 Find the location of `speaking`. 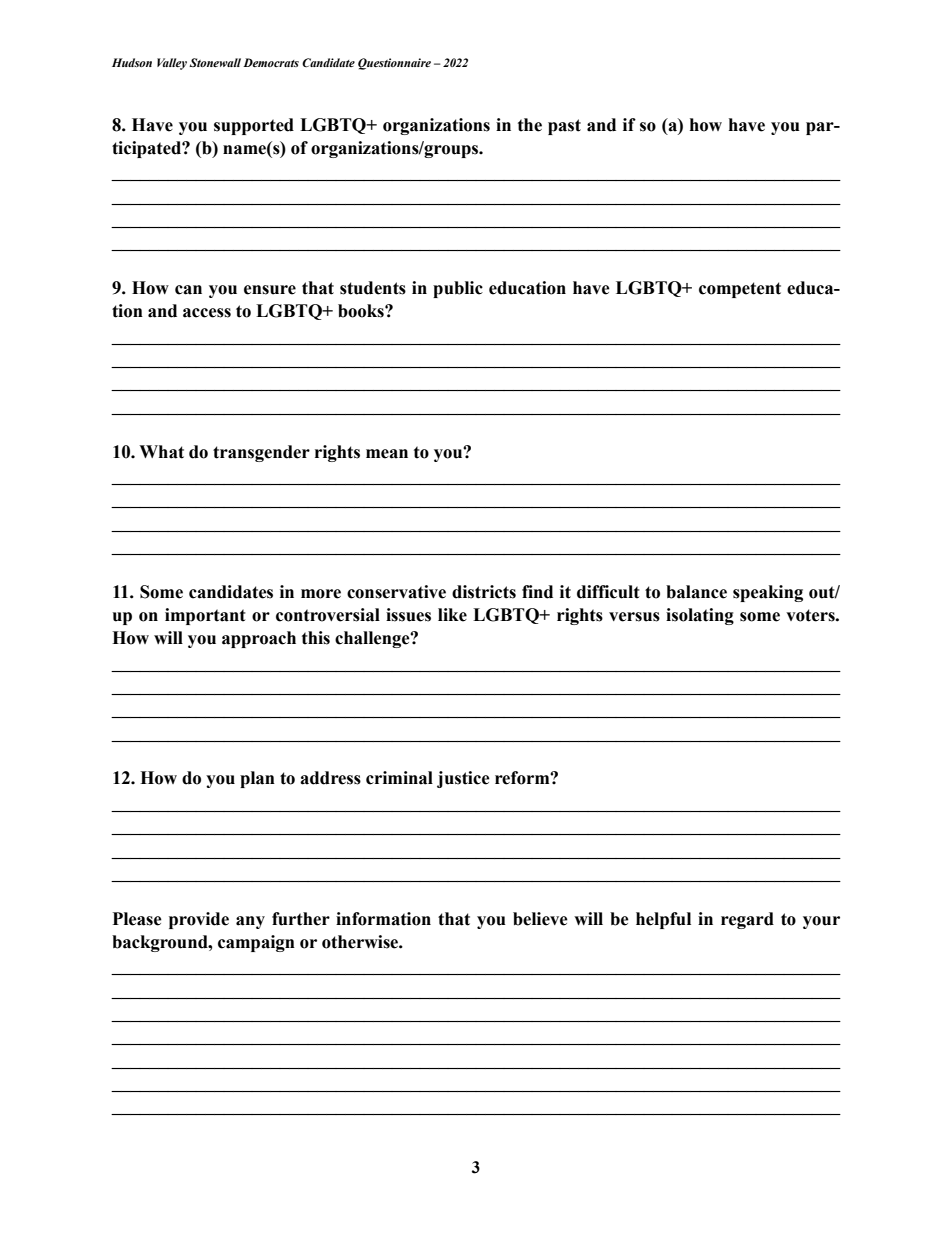

speaking is located at coordinates (768, 593).
